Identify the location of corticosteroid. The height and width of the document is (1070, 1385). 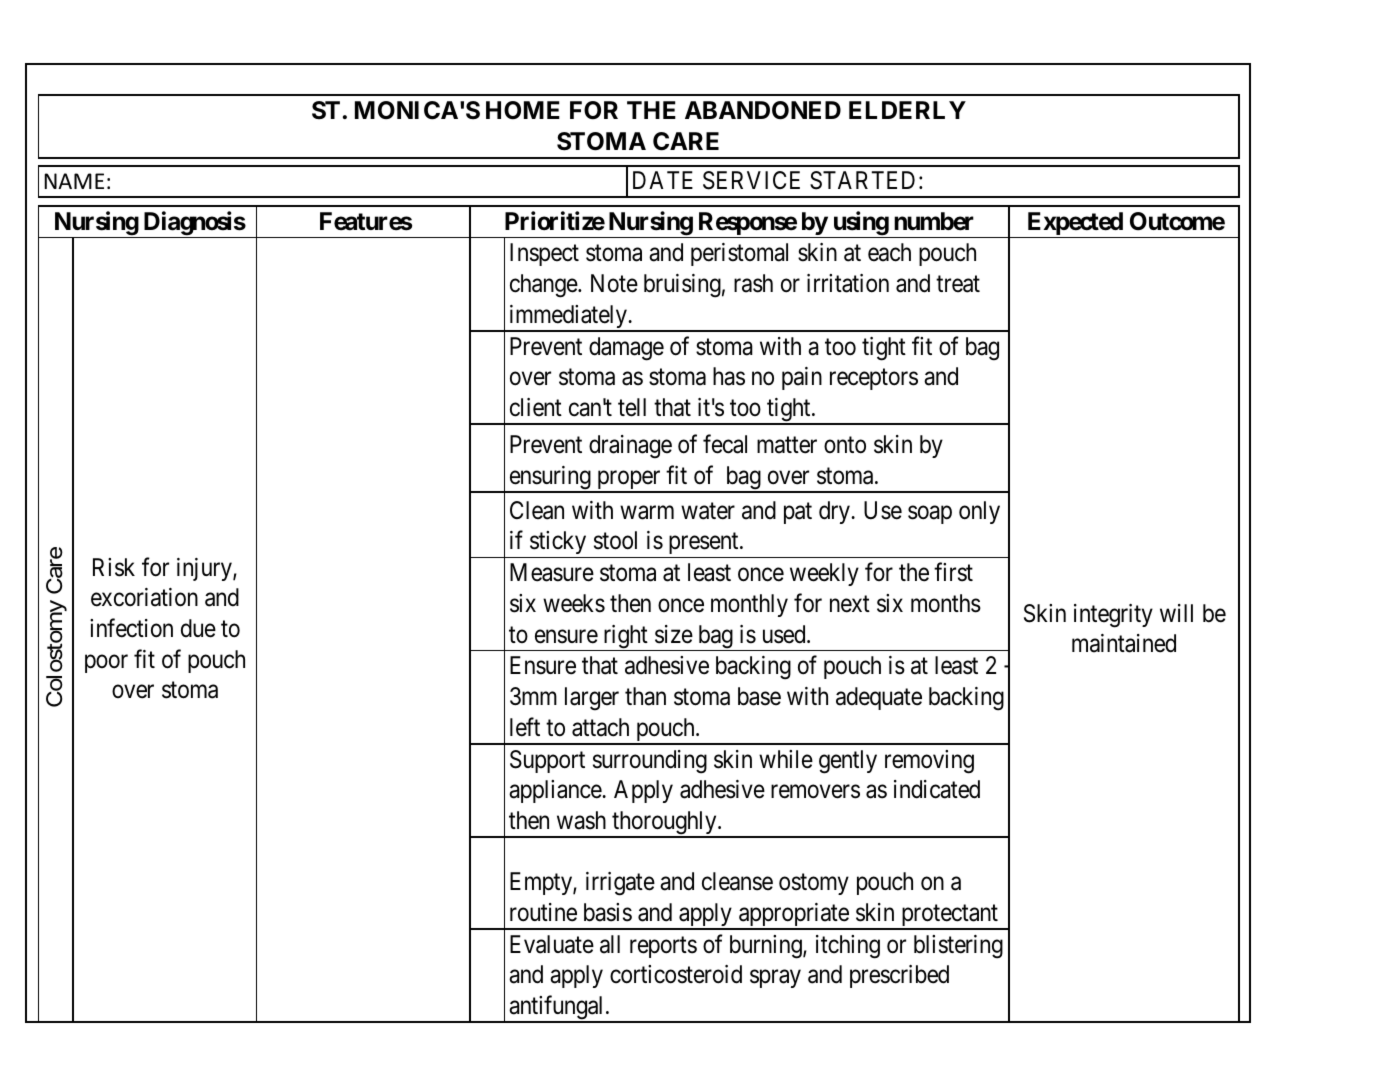
(676, 974).
